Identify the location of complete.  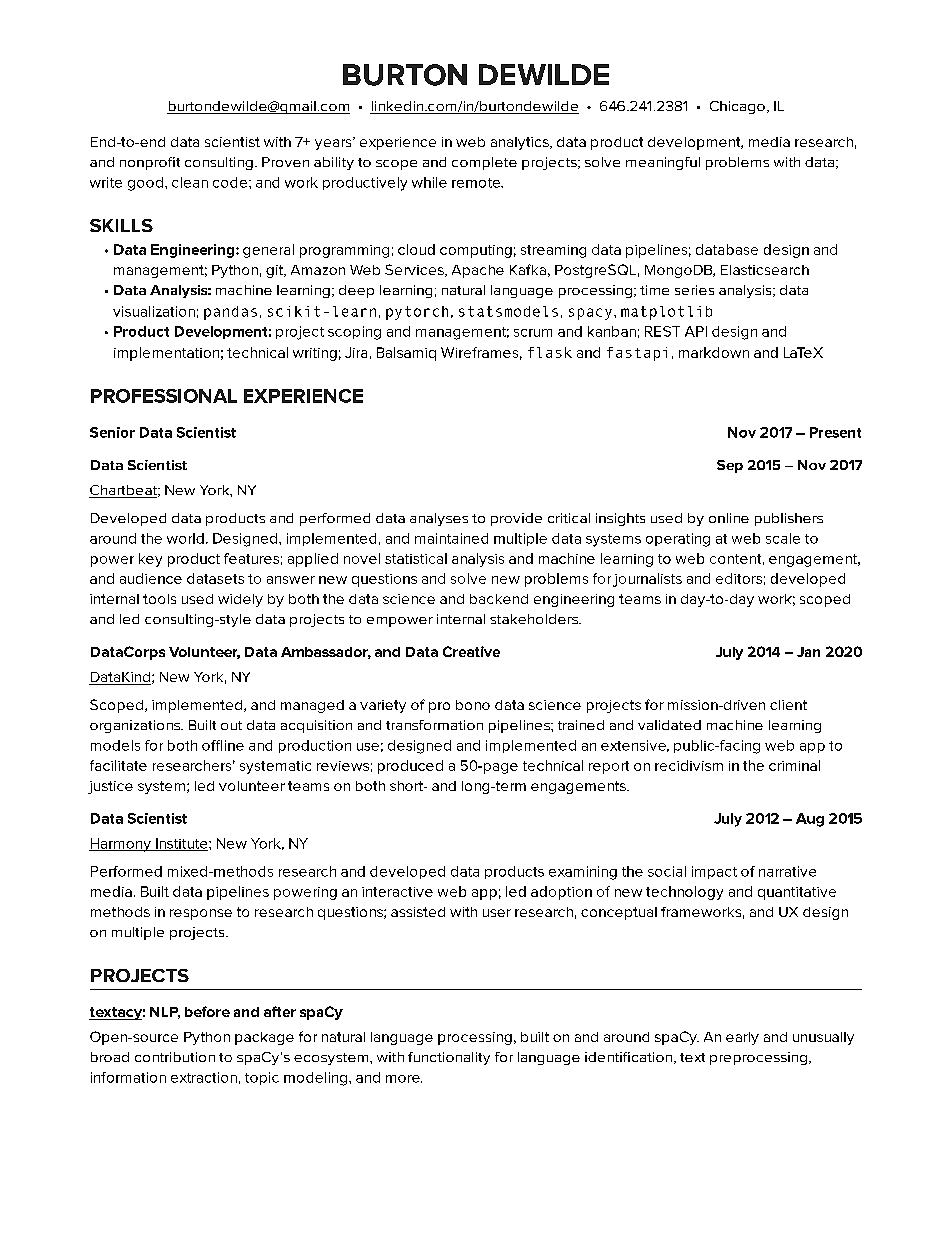
(484, 163).
